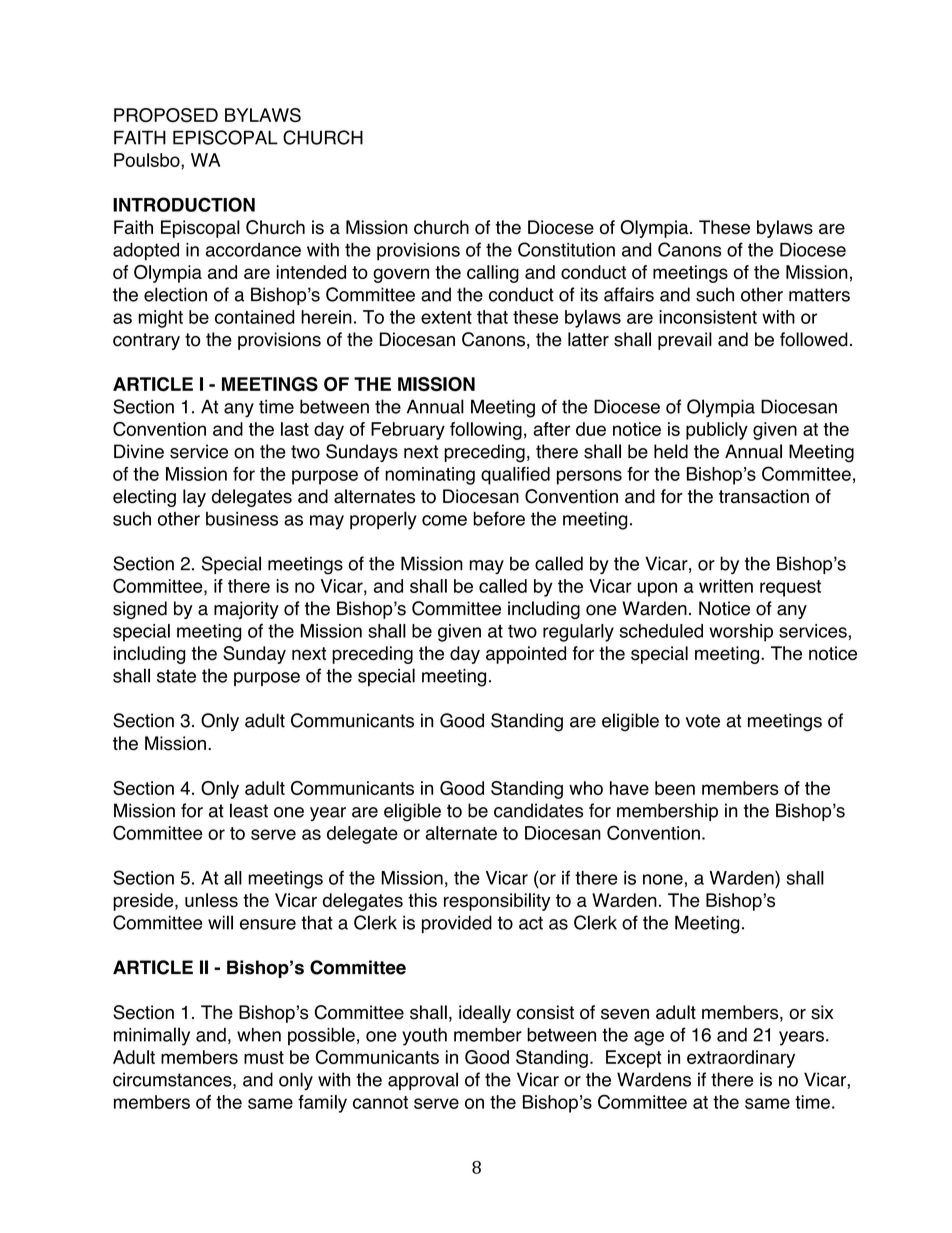 Image resolution: width=952 pixels, height=1233 pixels. Describe the element at coordinates (249, 810) in the screenshot. I see `least` at that location.
